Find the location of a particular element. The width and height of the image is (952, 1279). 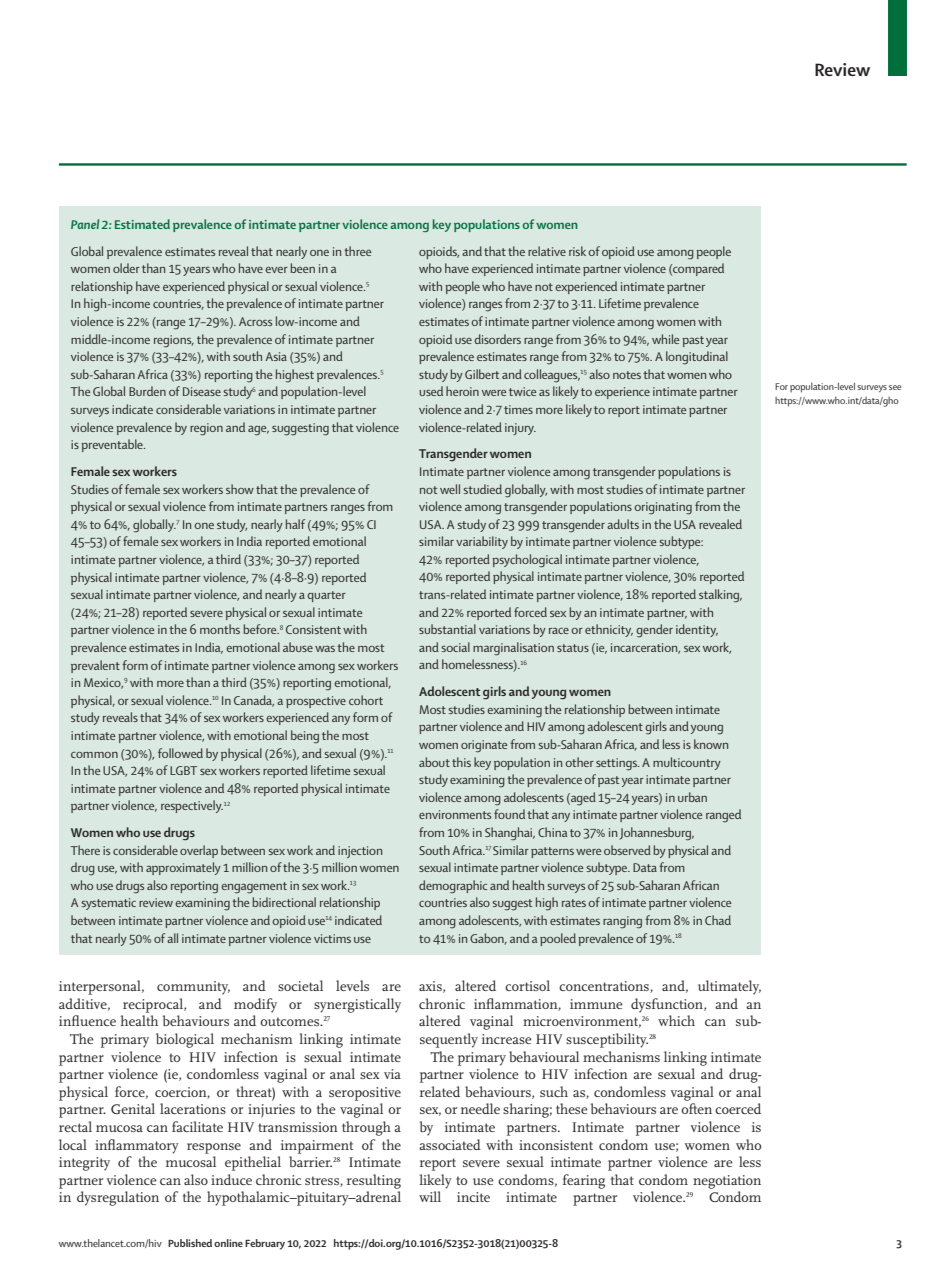

known is located at coordinates (711, 744).
